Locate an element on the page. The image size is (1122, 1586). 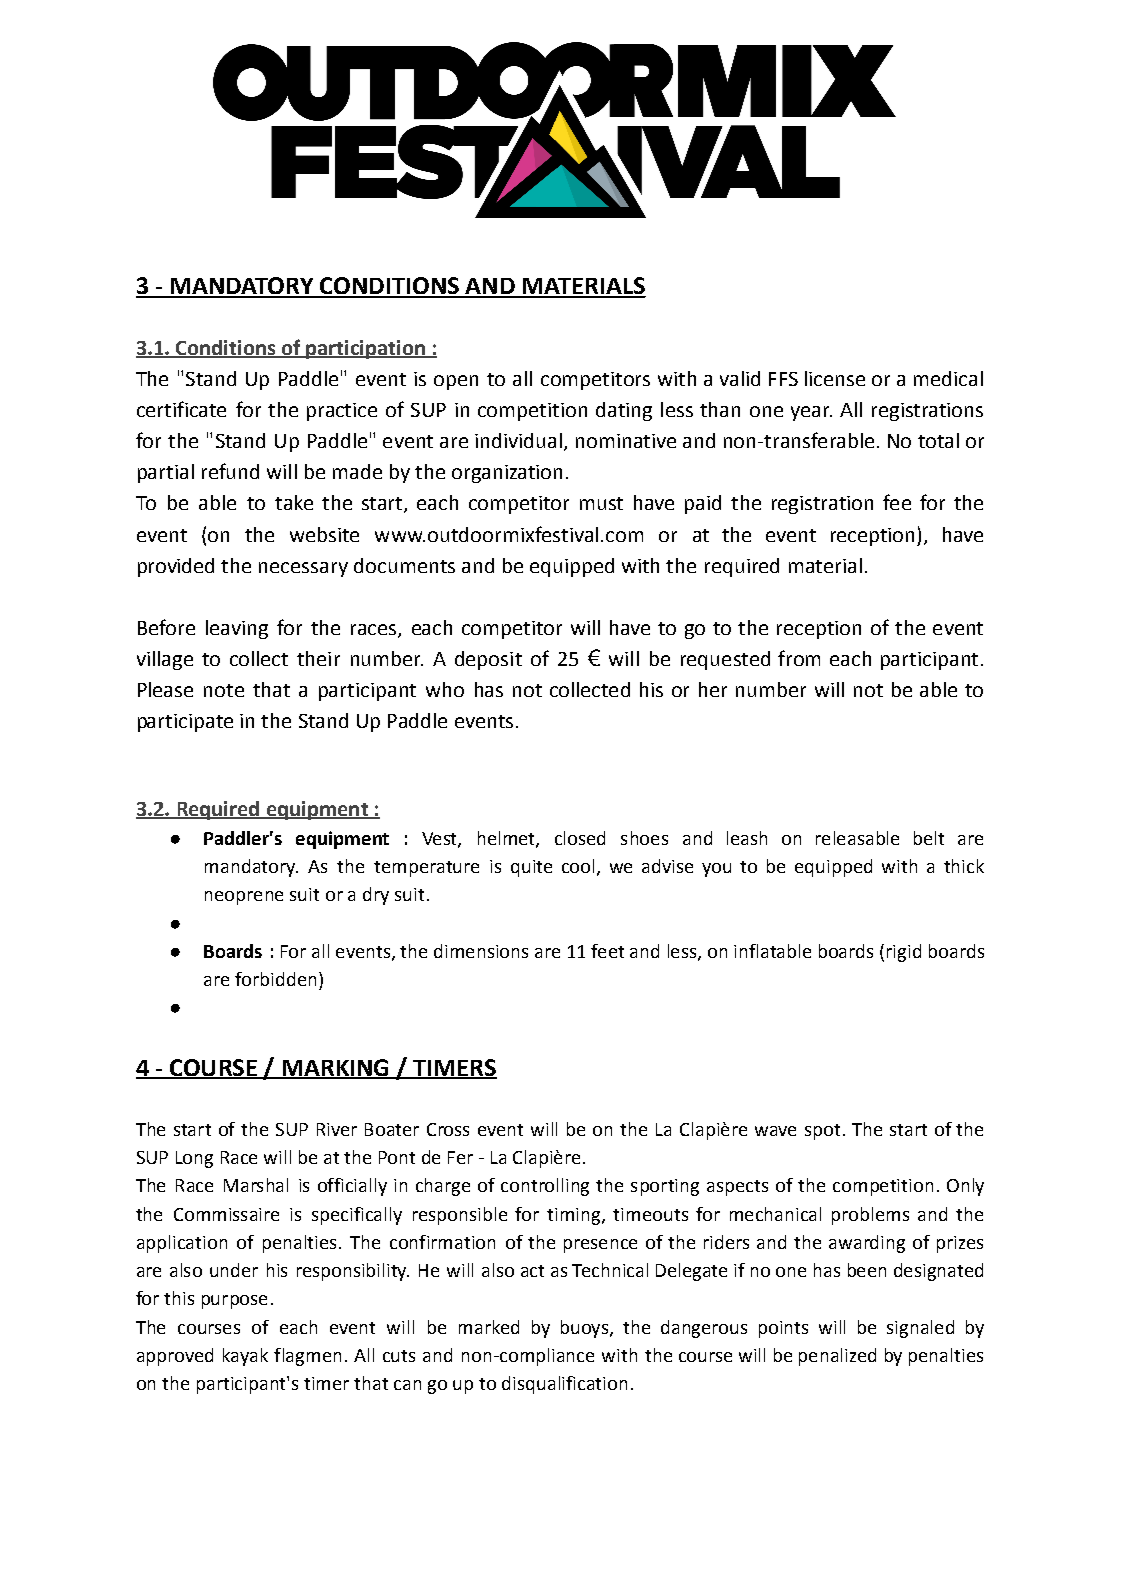
from is located at coordinates (799, 658).
